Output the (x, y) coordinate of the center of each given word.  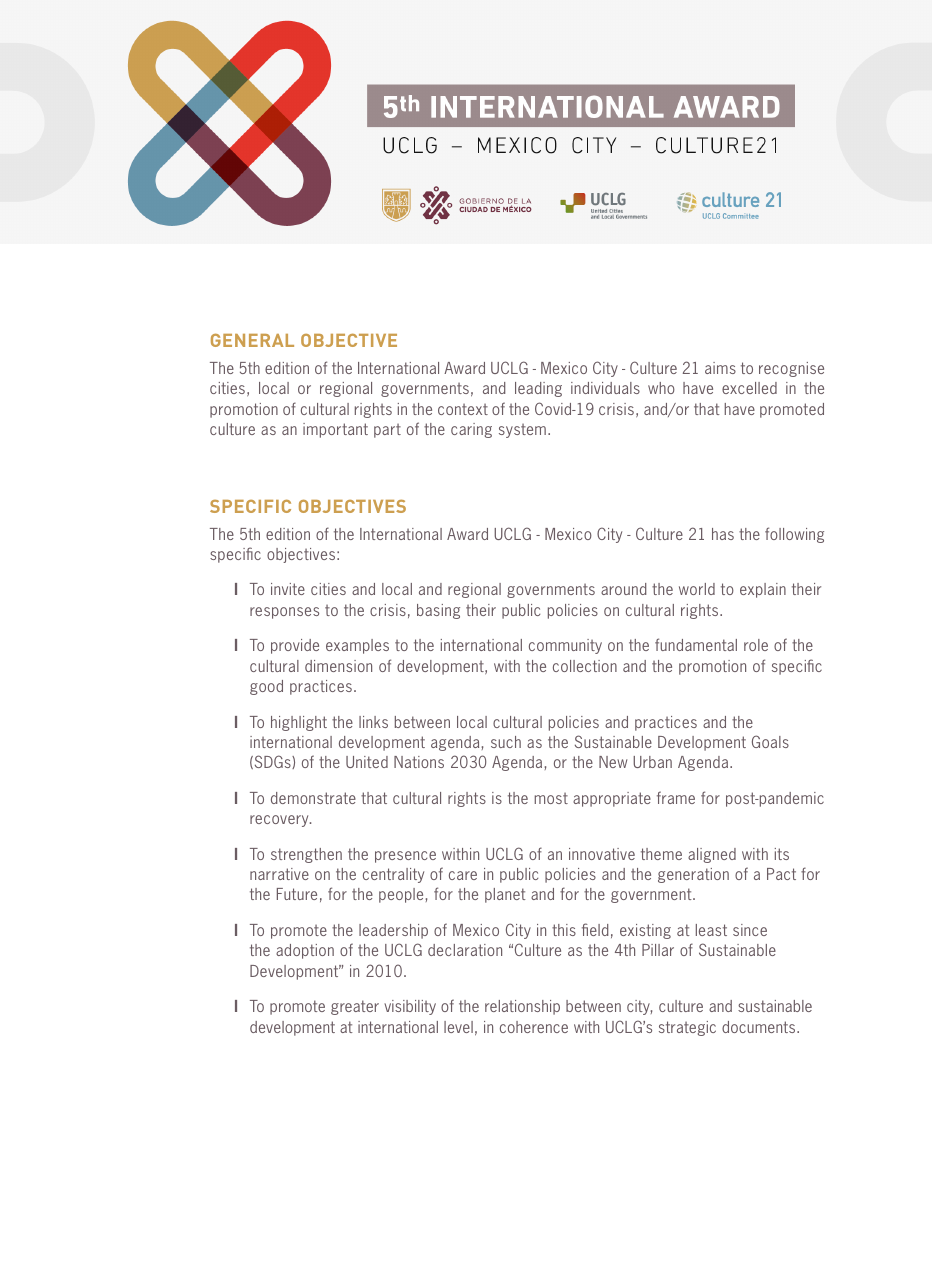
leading (538, 389)
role (756, 645)
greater (355, 1007)
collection (585, 666)
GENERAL (252, 340)
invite (288, 589)
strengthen (306, 855)
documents (760, 1027)
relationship (522, 1007)
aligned (712, 855)
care (463, 875)
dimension (338, 666)
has (723, 534)
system (522, 431)
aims (720, 368)
